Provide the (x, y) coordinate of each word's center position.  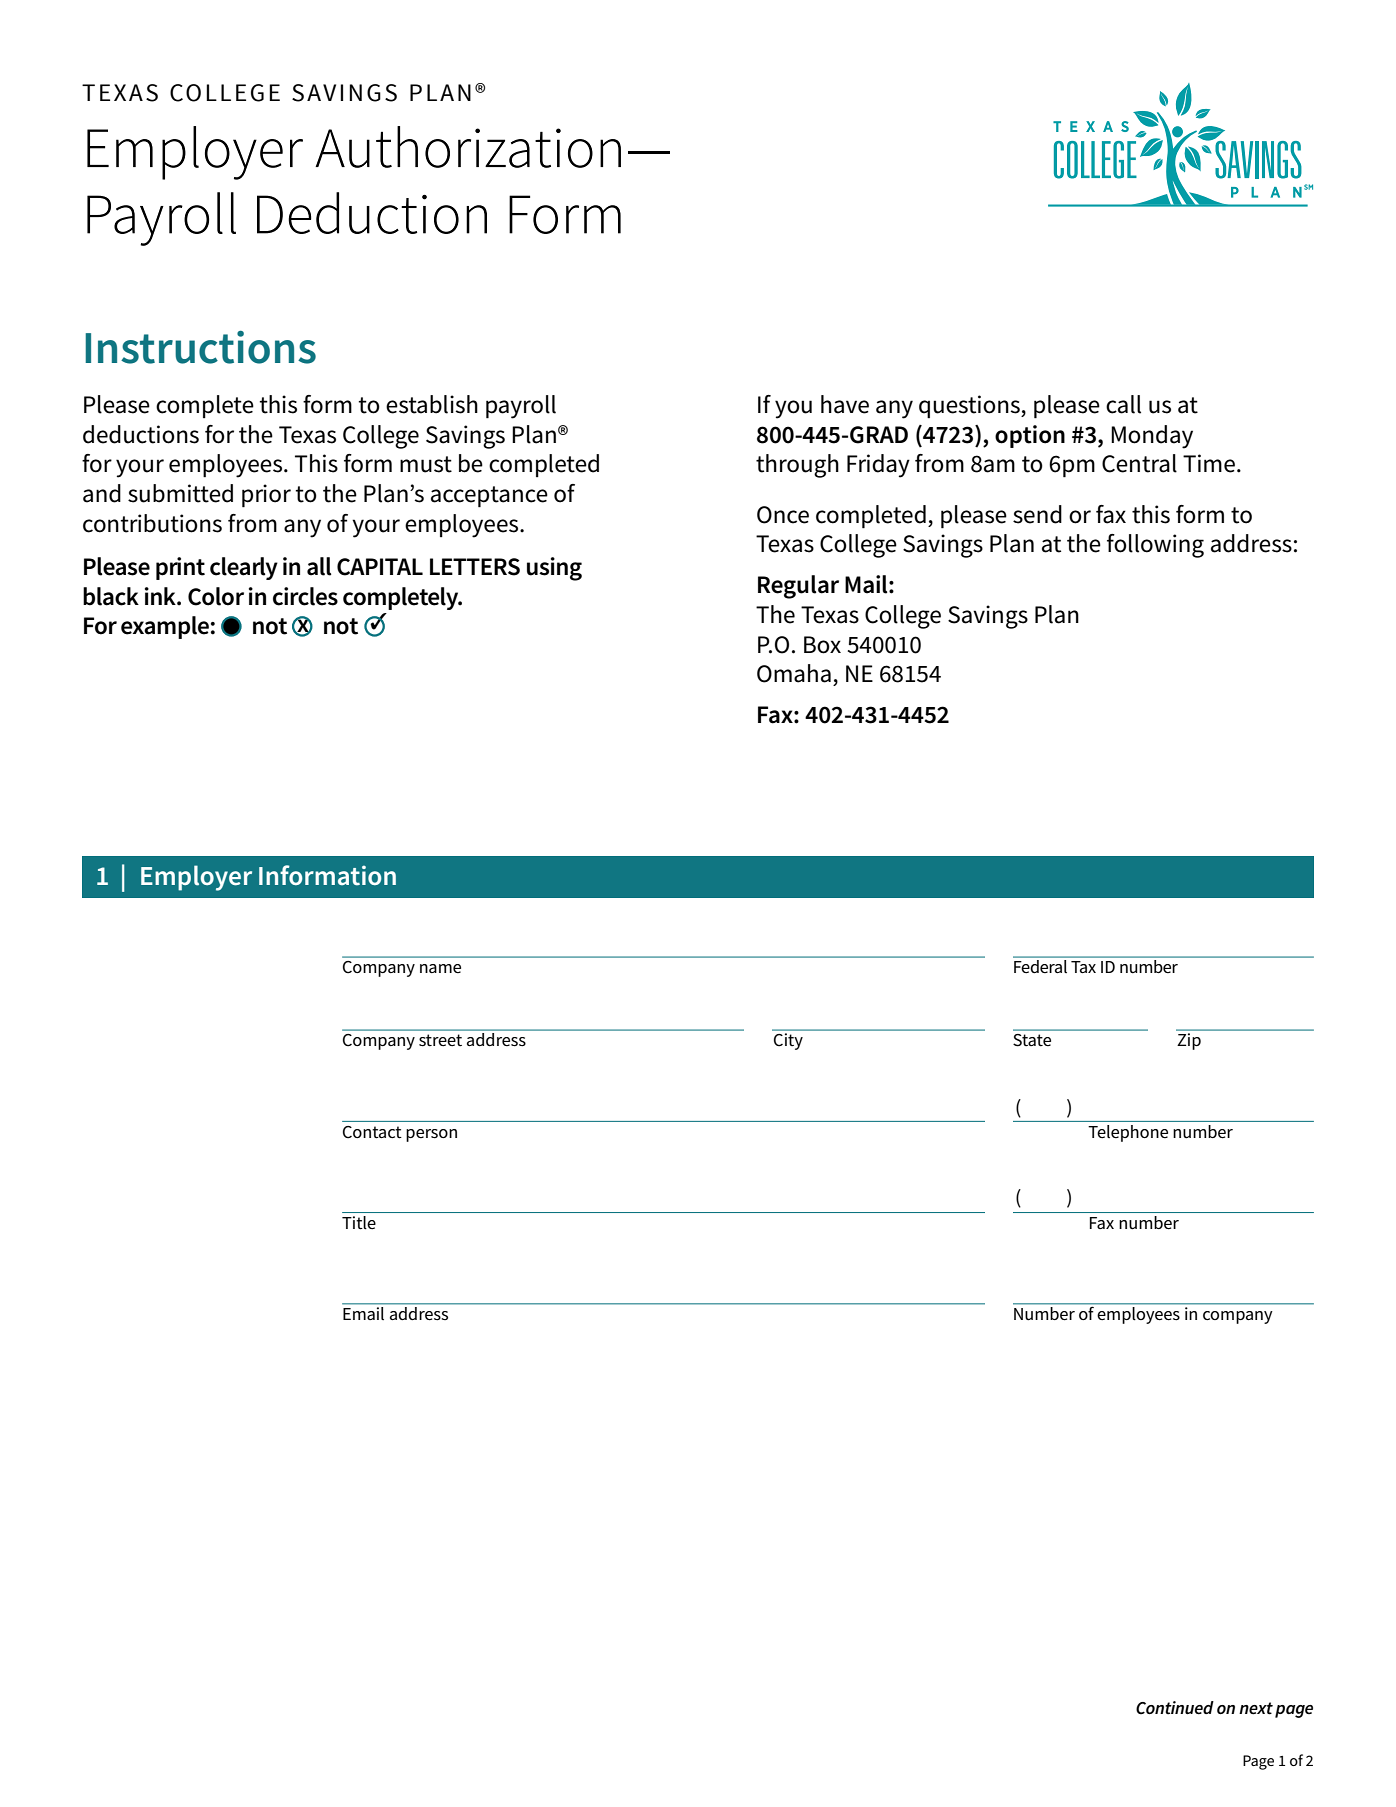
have (845, 404)
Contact (372, 1132)
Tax (1083, 967)
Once (783, 515)
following (1155, 546)
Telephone (1128, 1133)
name (440, 968)
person (431, 1135)
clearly (244, 568)
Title (359, 1223)
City (788, 1041)
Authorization (468, 147)
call (1123, 404)
